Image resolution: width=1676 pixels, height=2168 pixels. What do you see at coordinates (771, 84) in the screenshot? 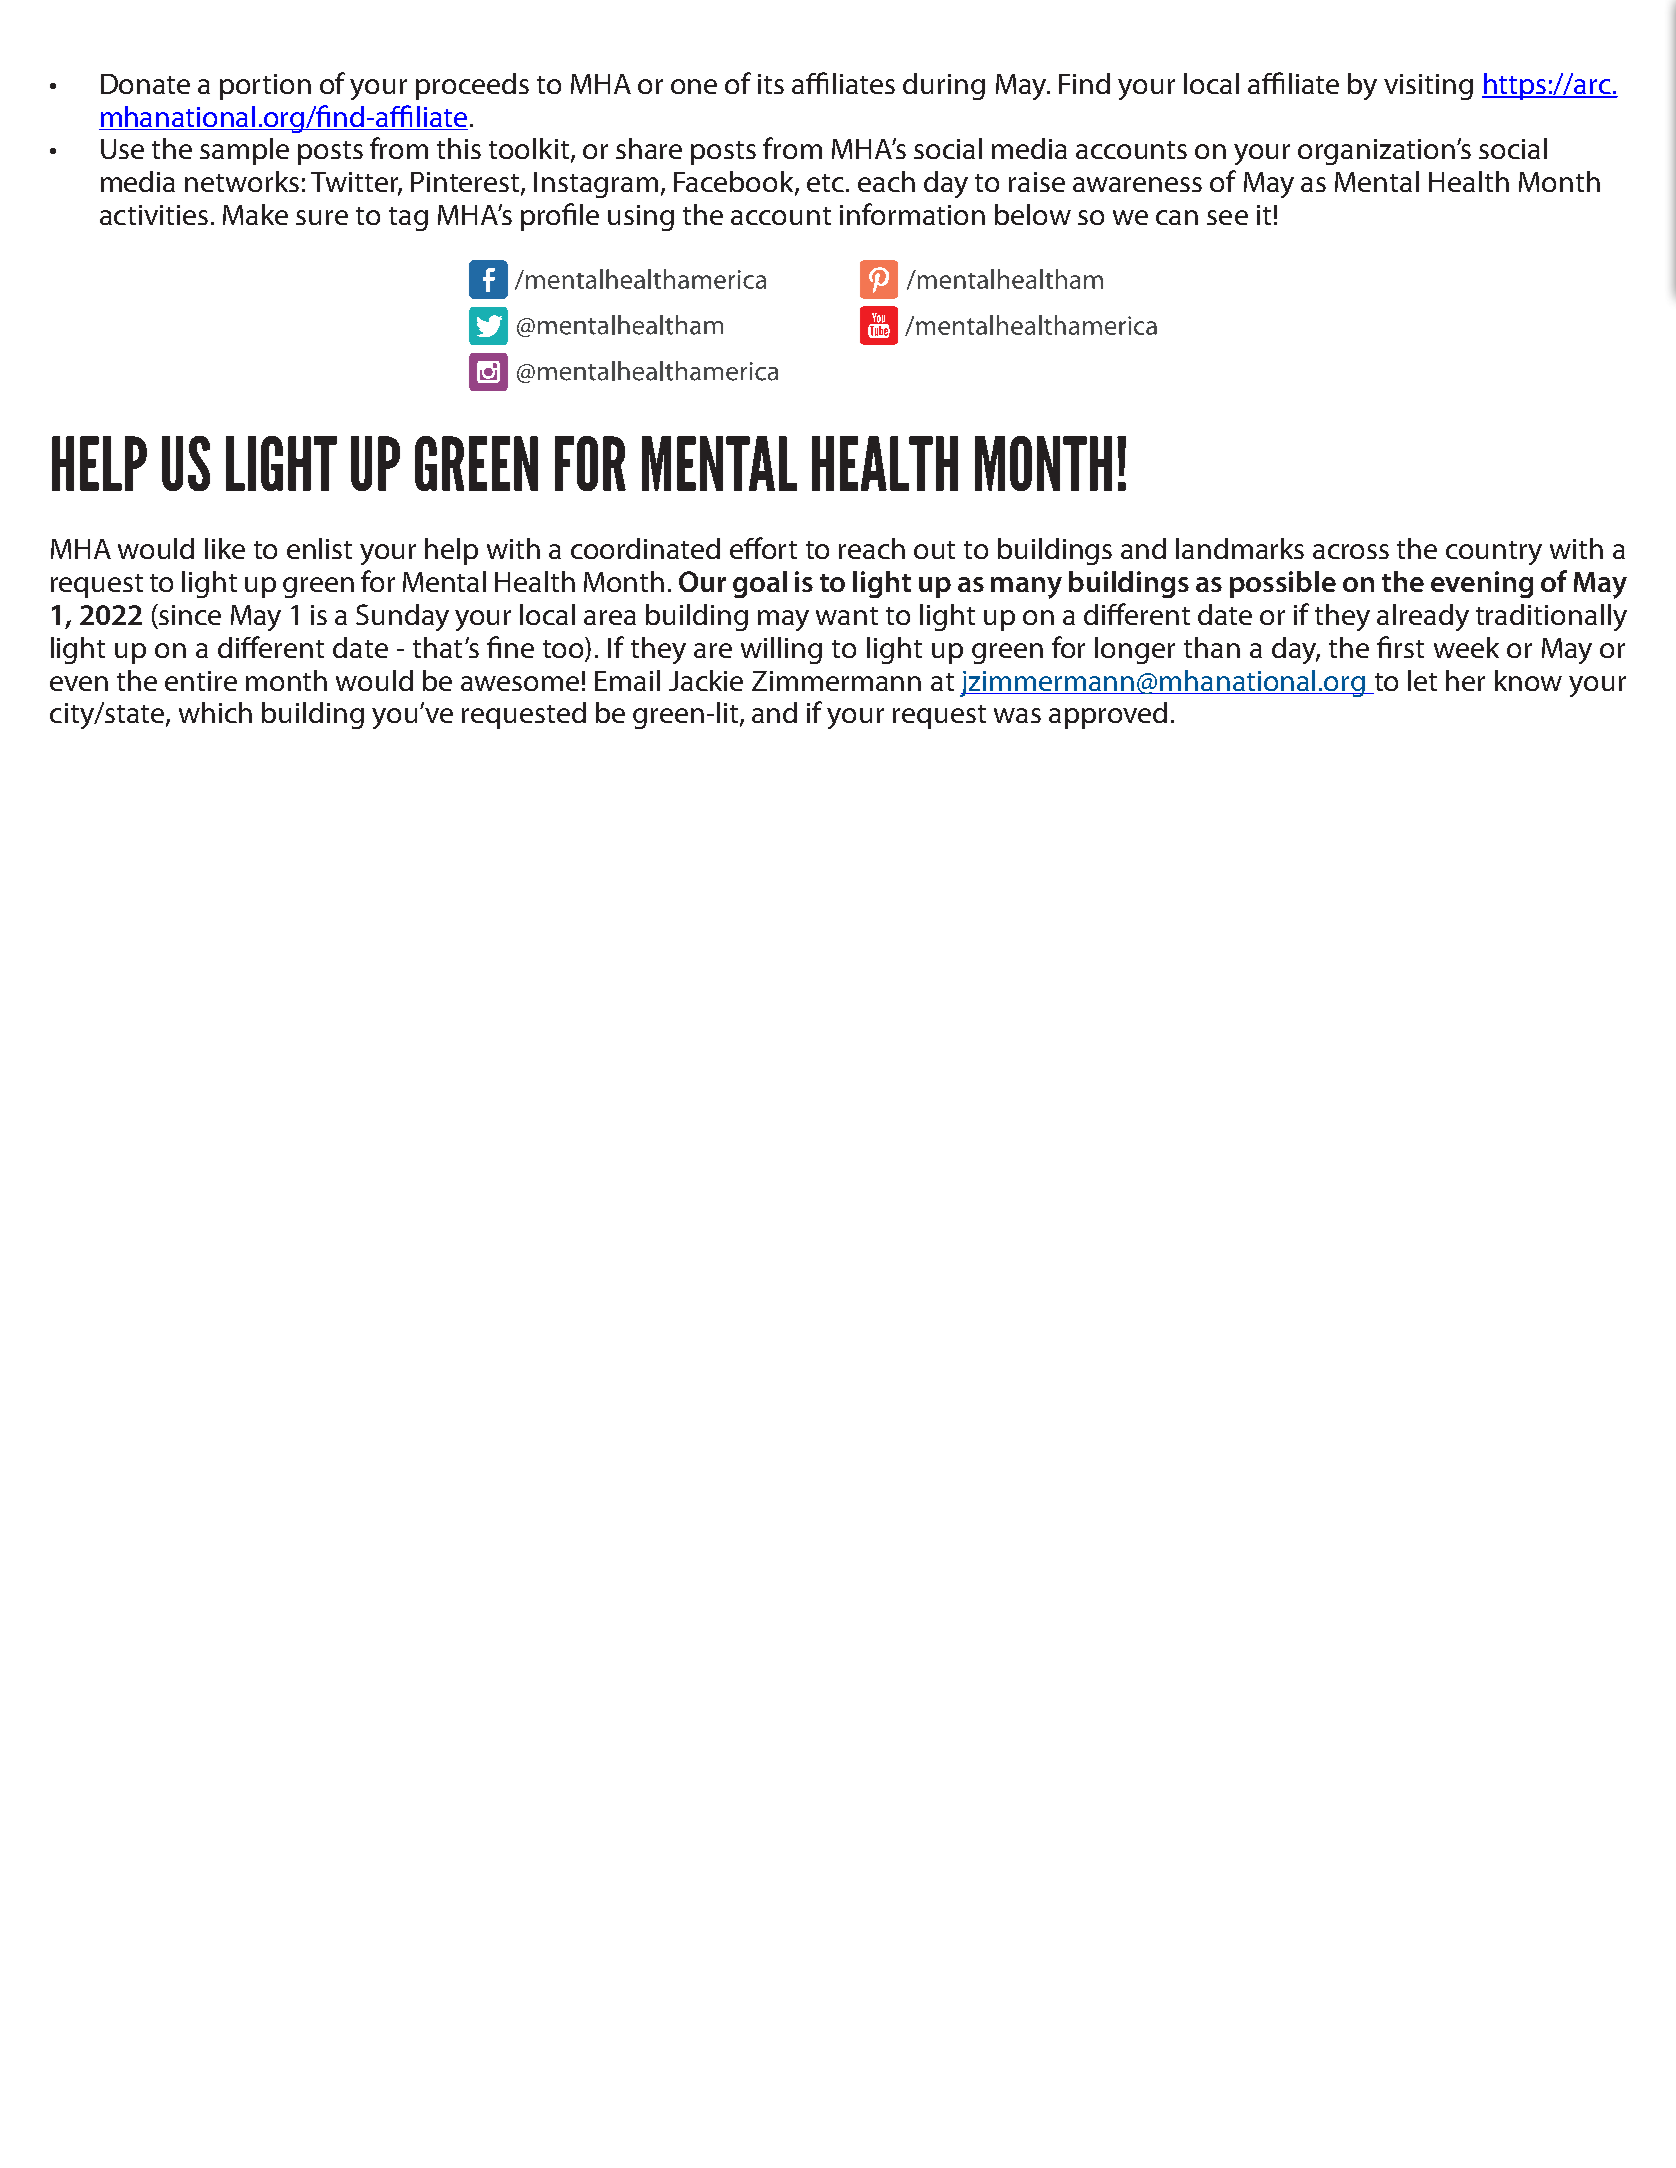
I see `its` at bounding box center [771, 84].
